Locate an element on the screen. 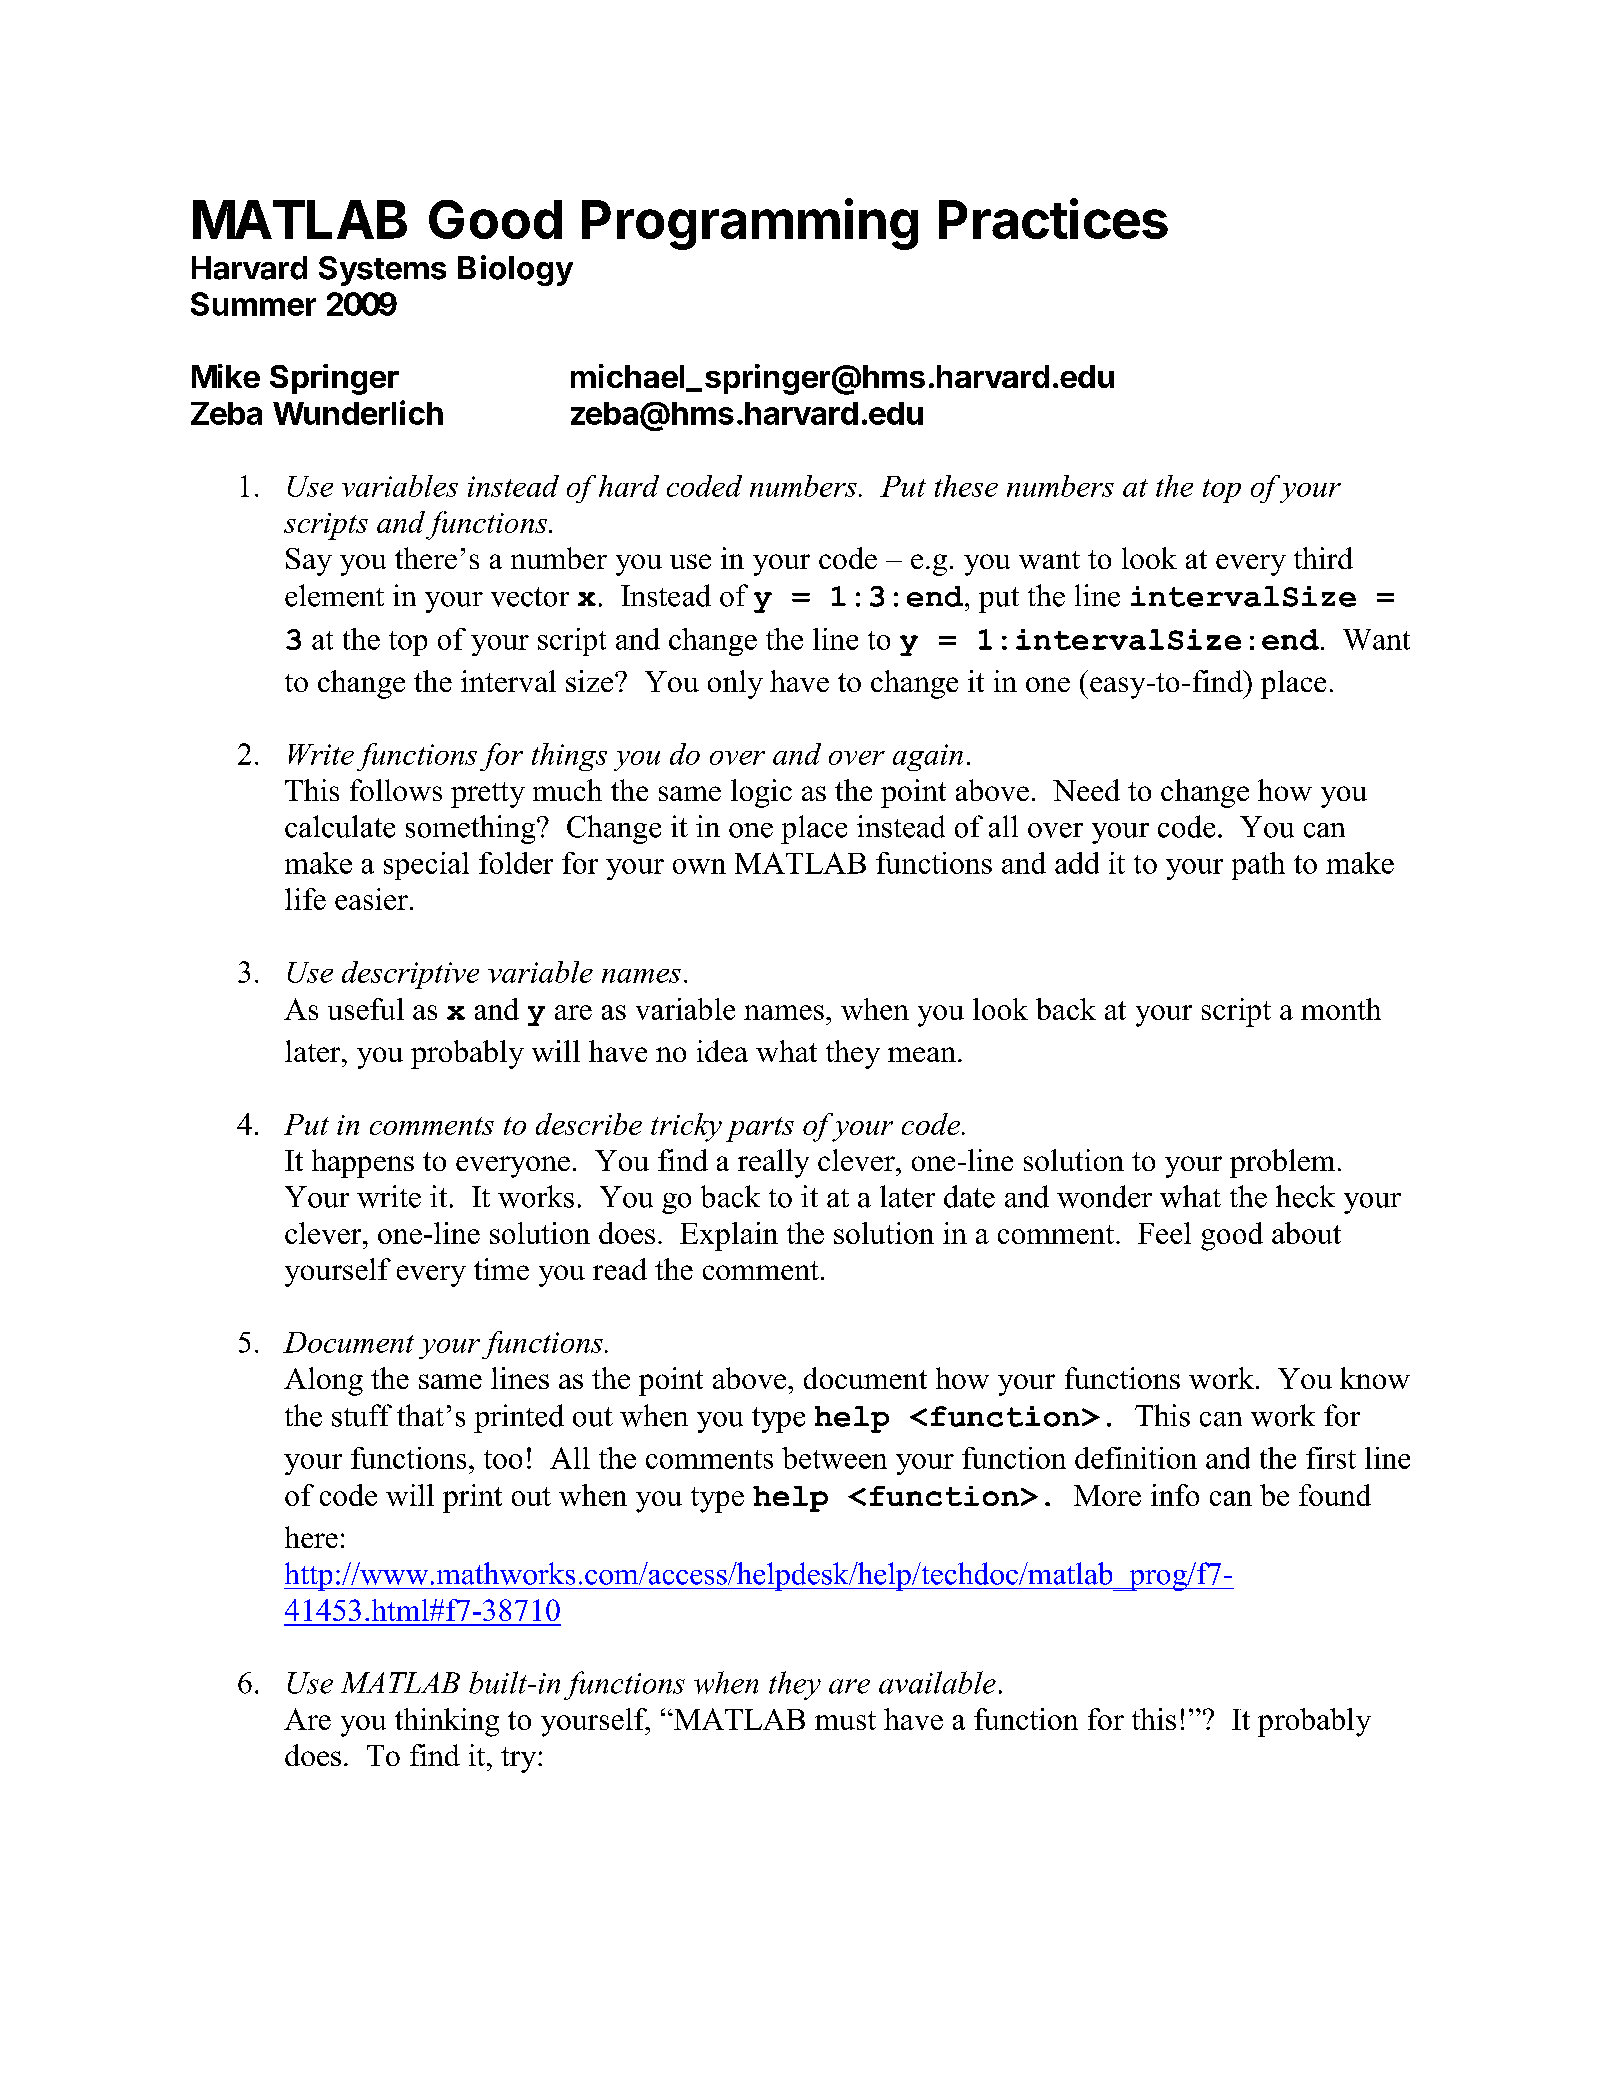 Image resolution: width=1611 pixels, height=2084 pixels. these is located at coordinates (966, 486).
